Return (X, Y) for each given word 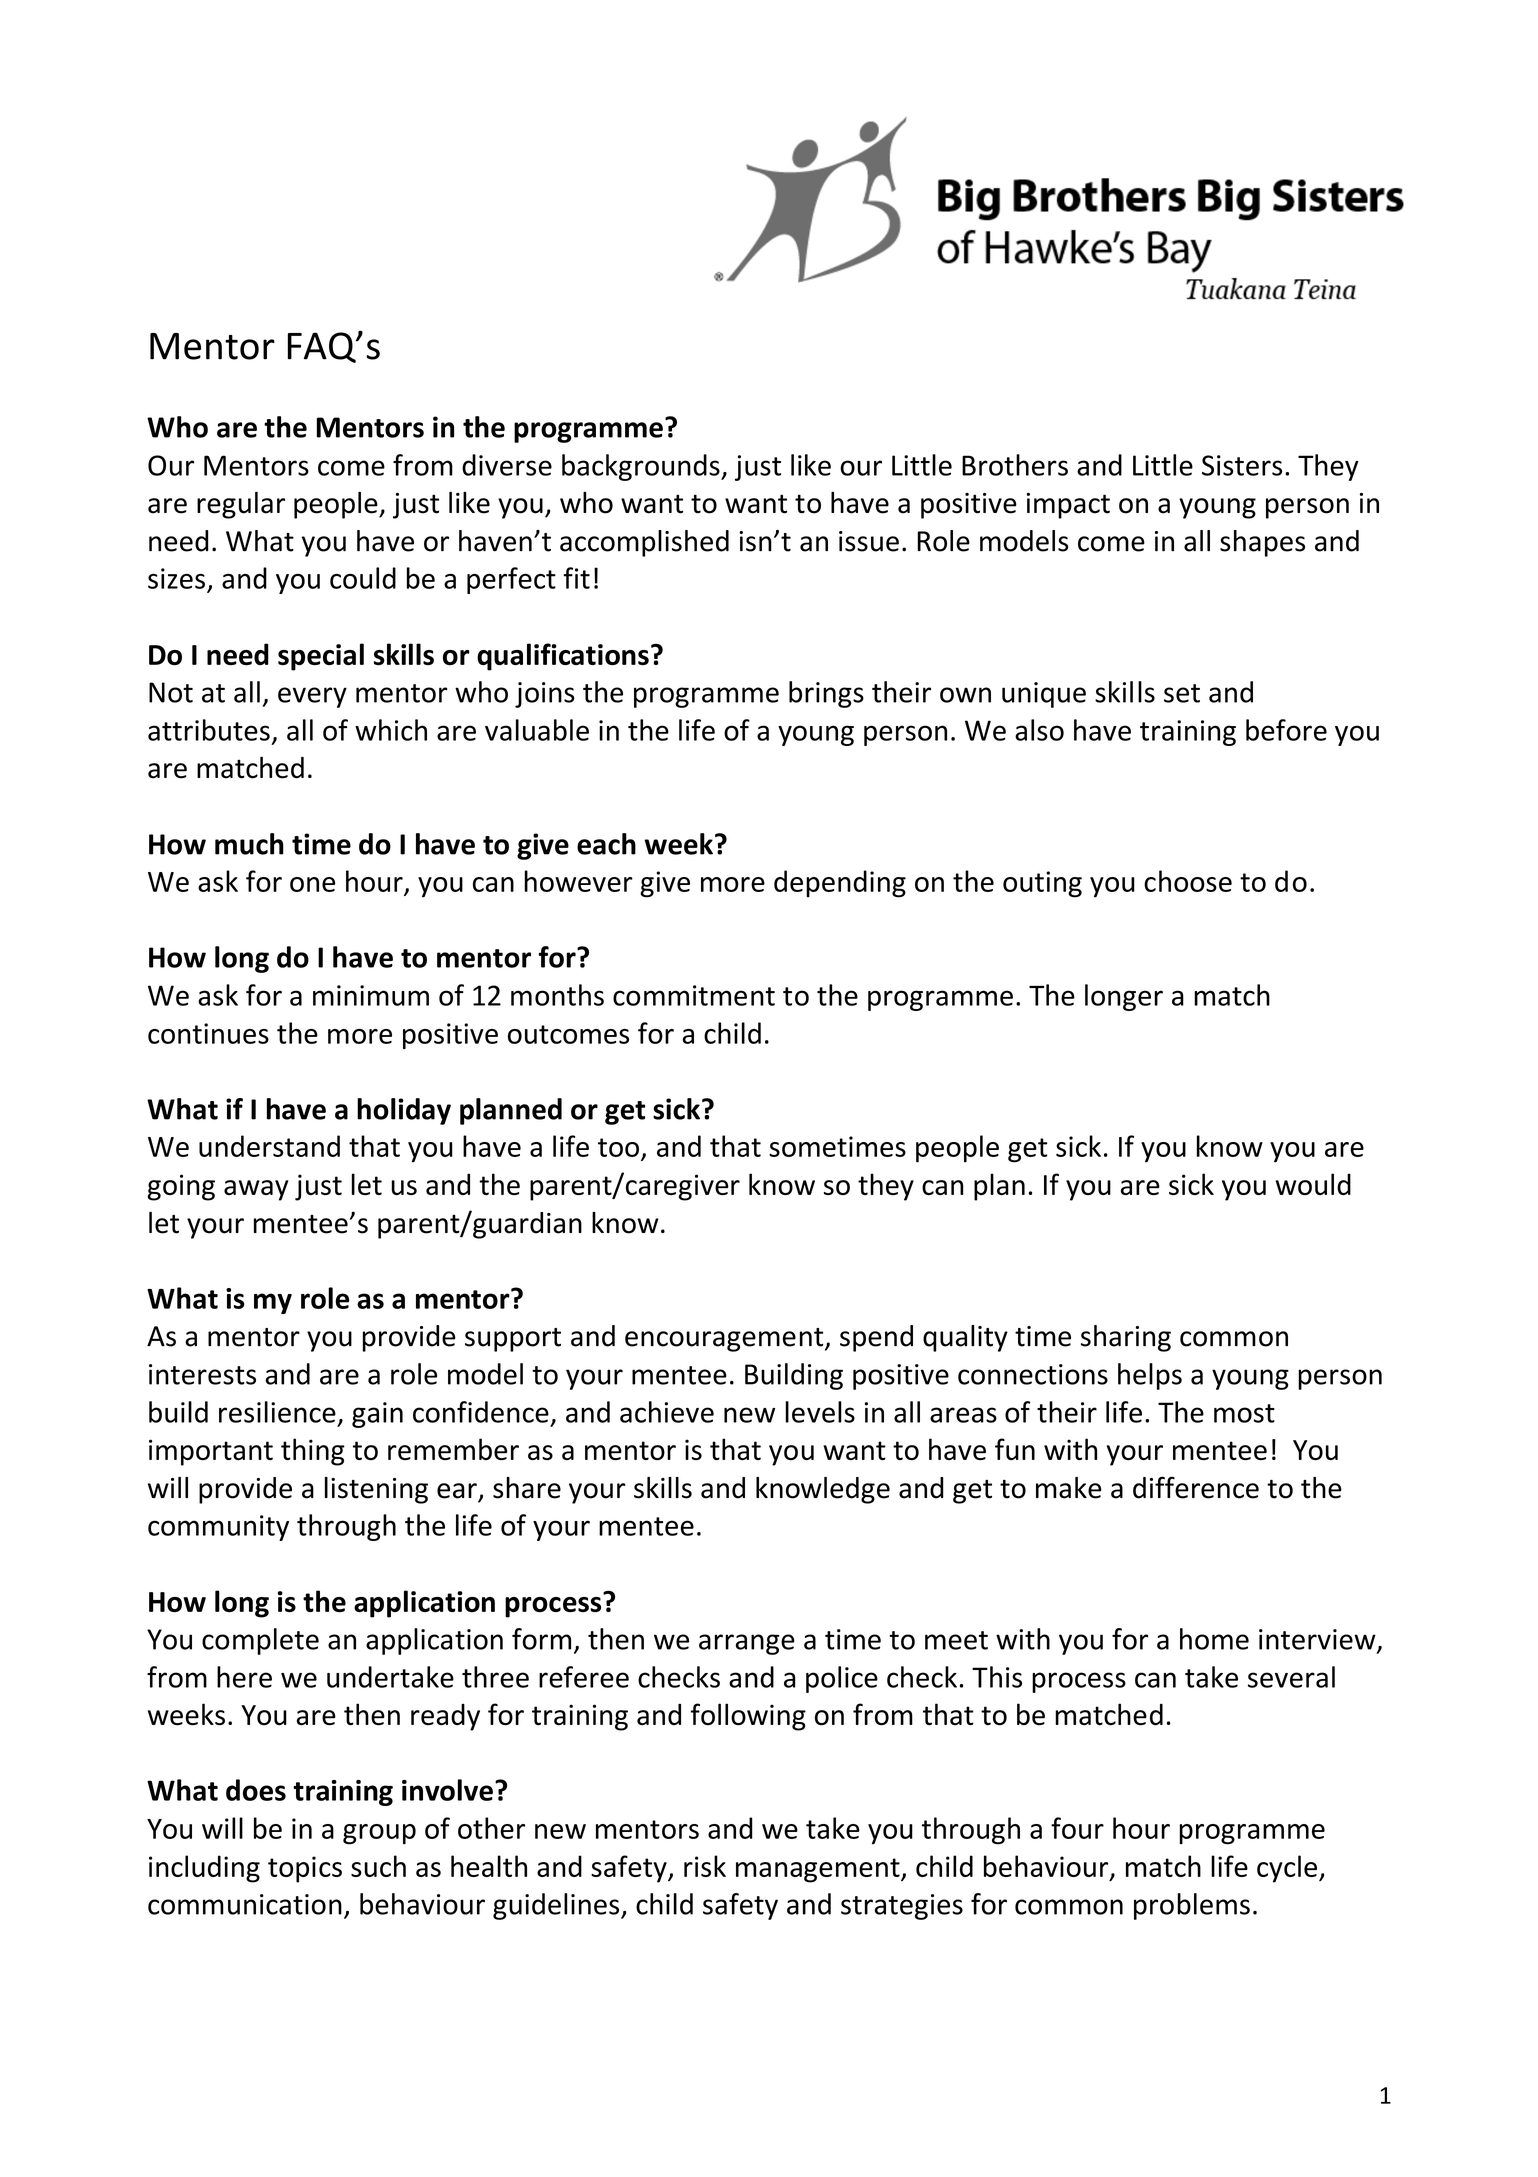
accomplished (644, 543)
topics (305, 1869)
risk (705, 1866)
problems (1192, 1906)
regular (241, 505)
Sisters (1242, 465)
